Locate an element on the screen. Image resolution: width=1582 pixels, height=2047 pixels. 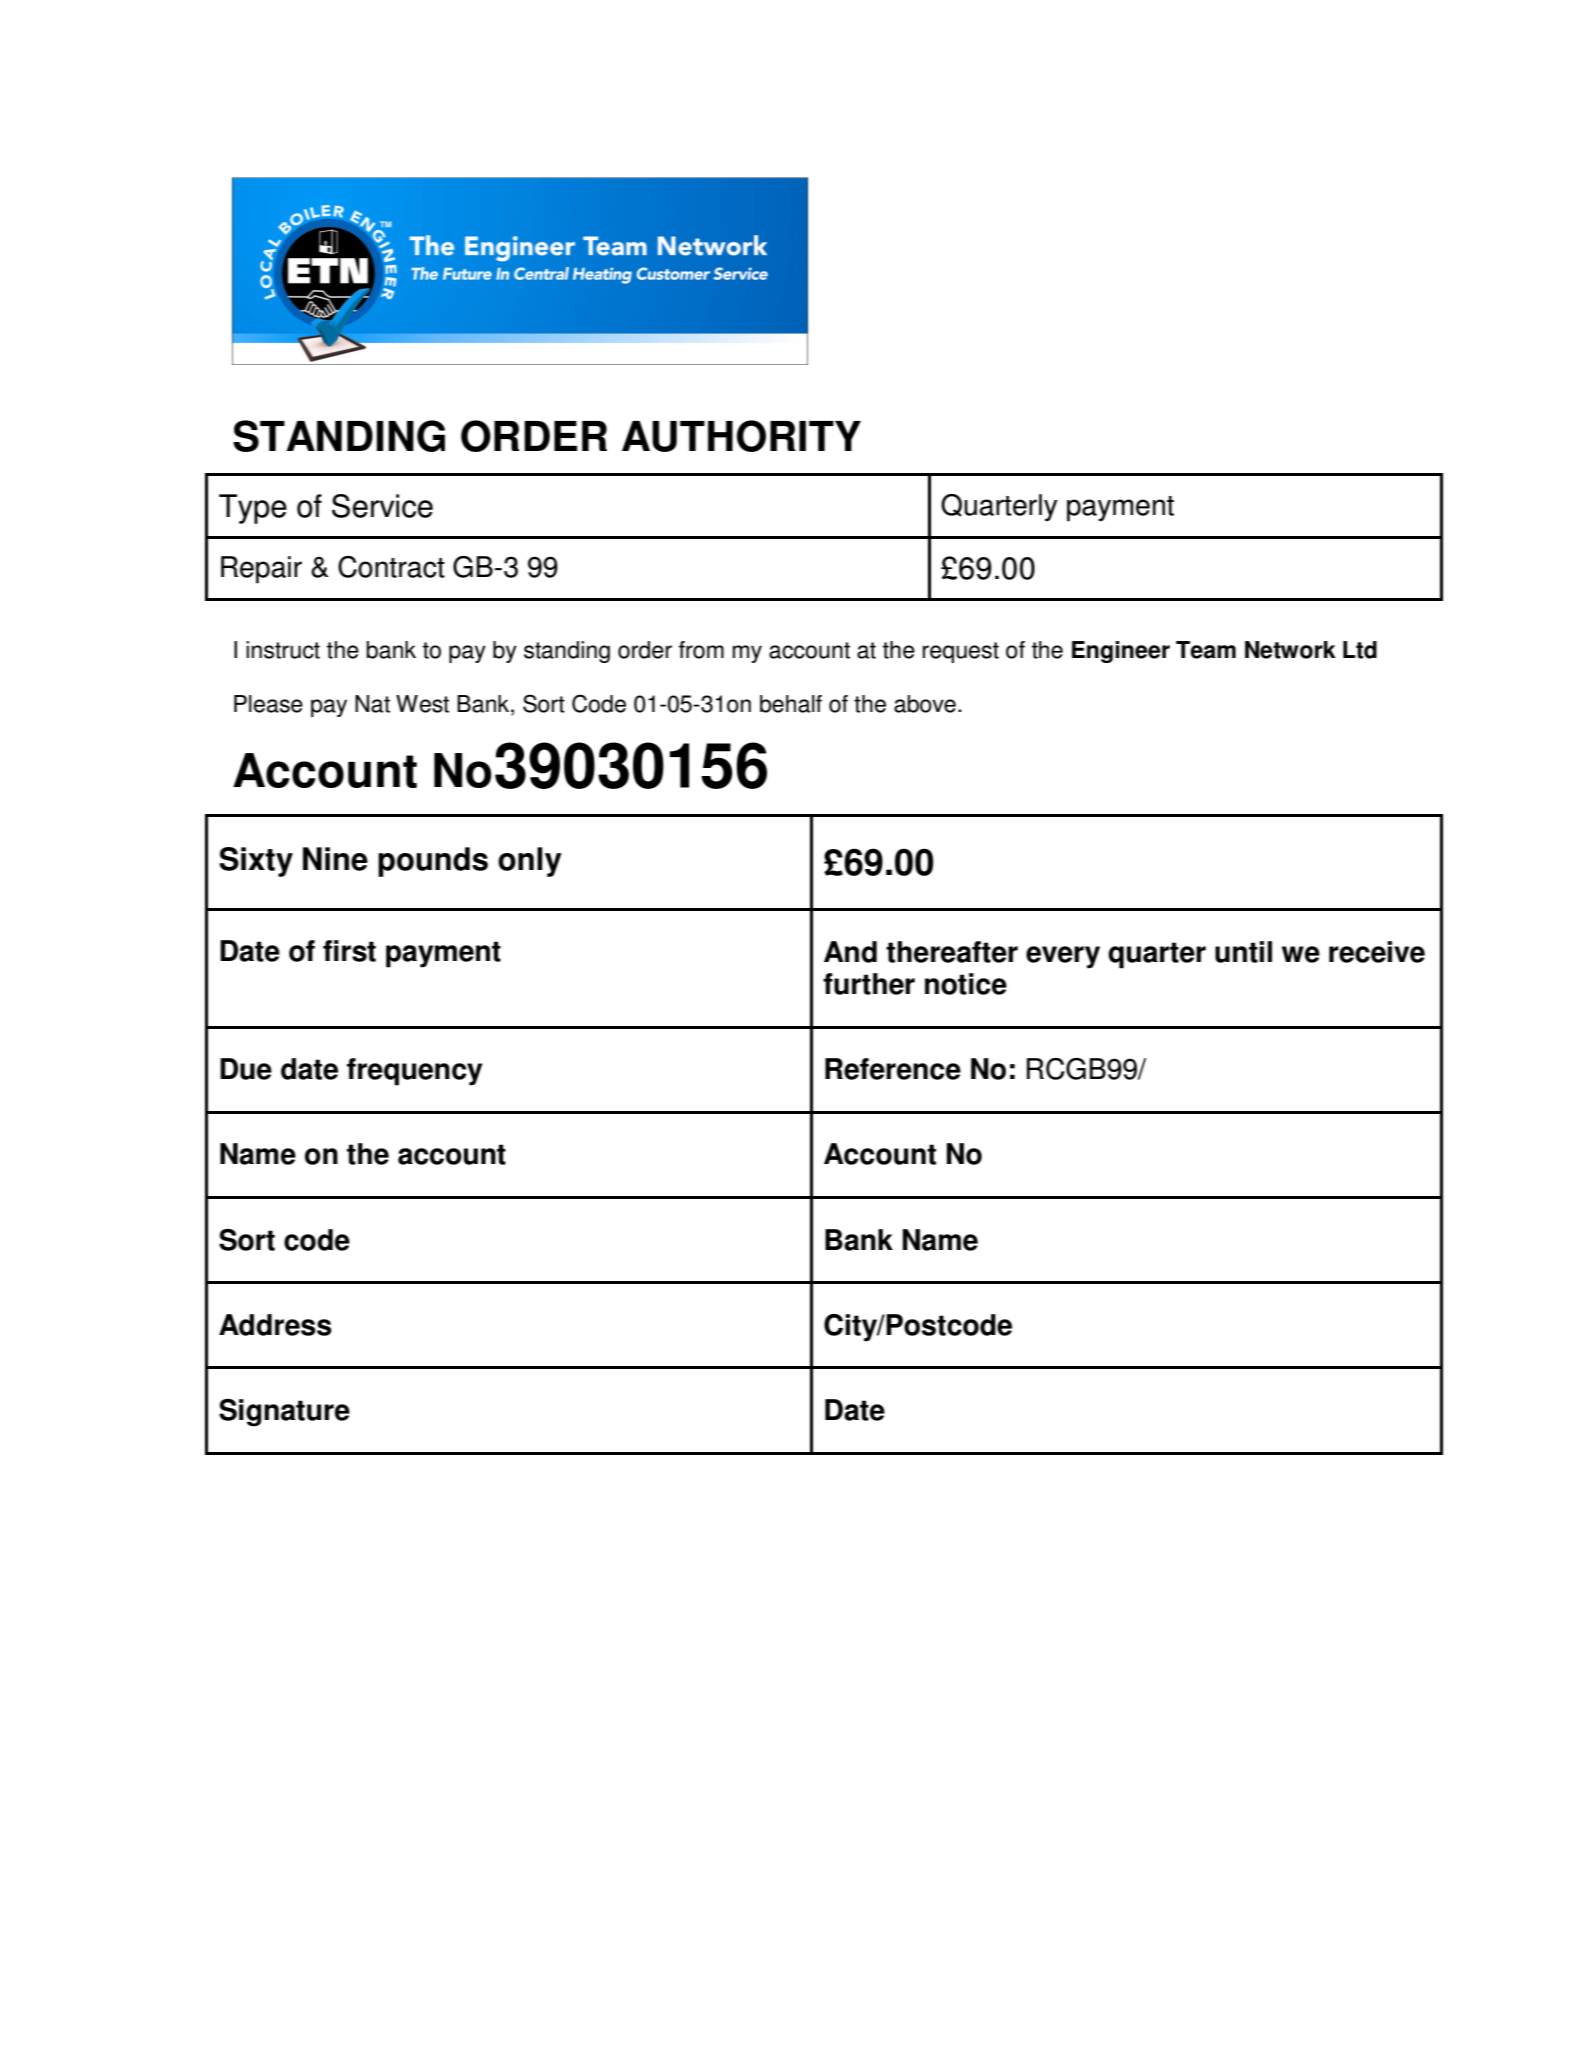
Team is located at coordinates (1206, 650).
